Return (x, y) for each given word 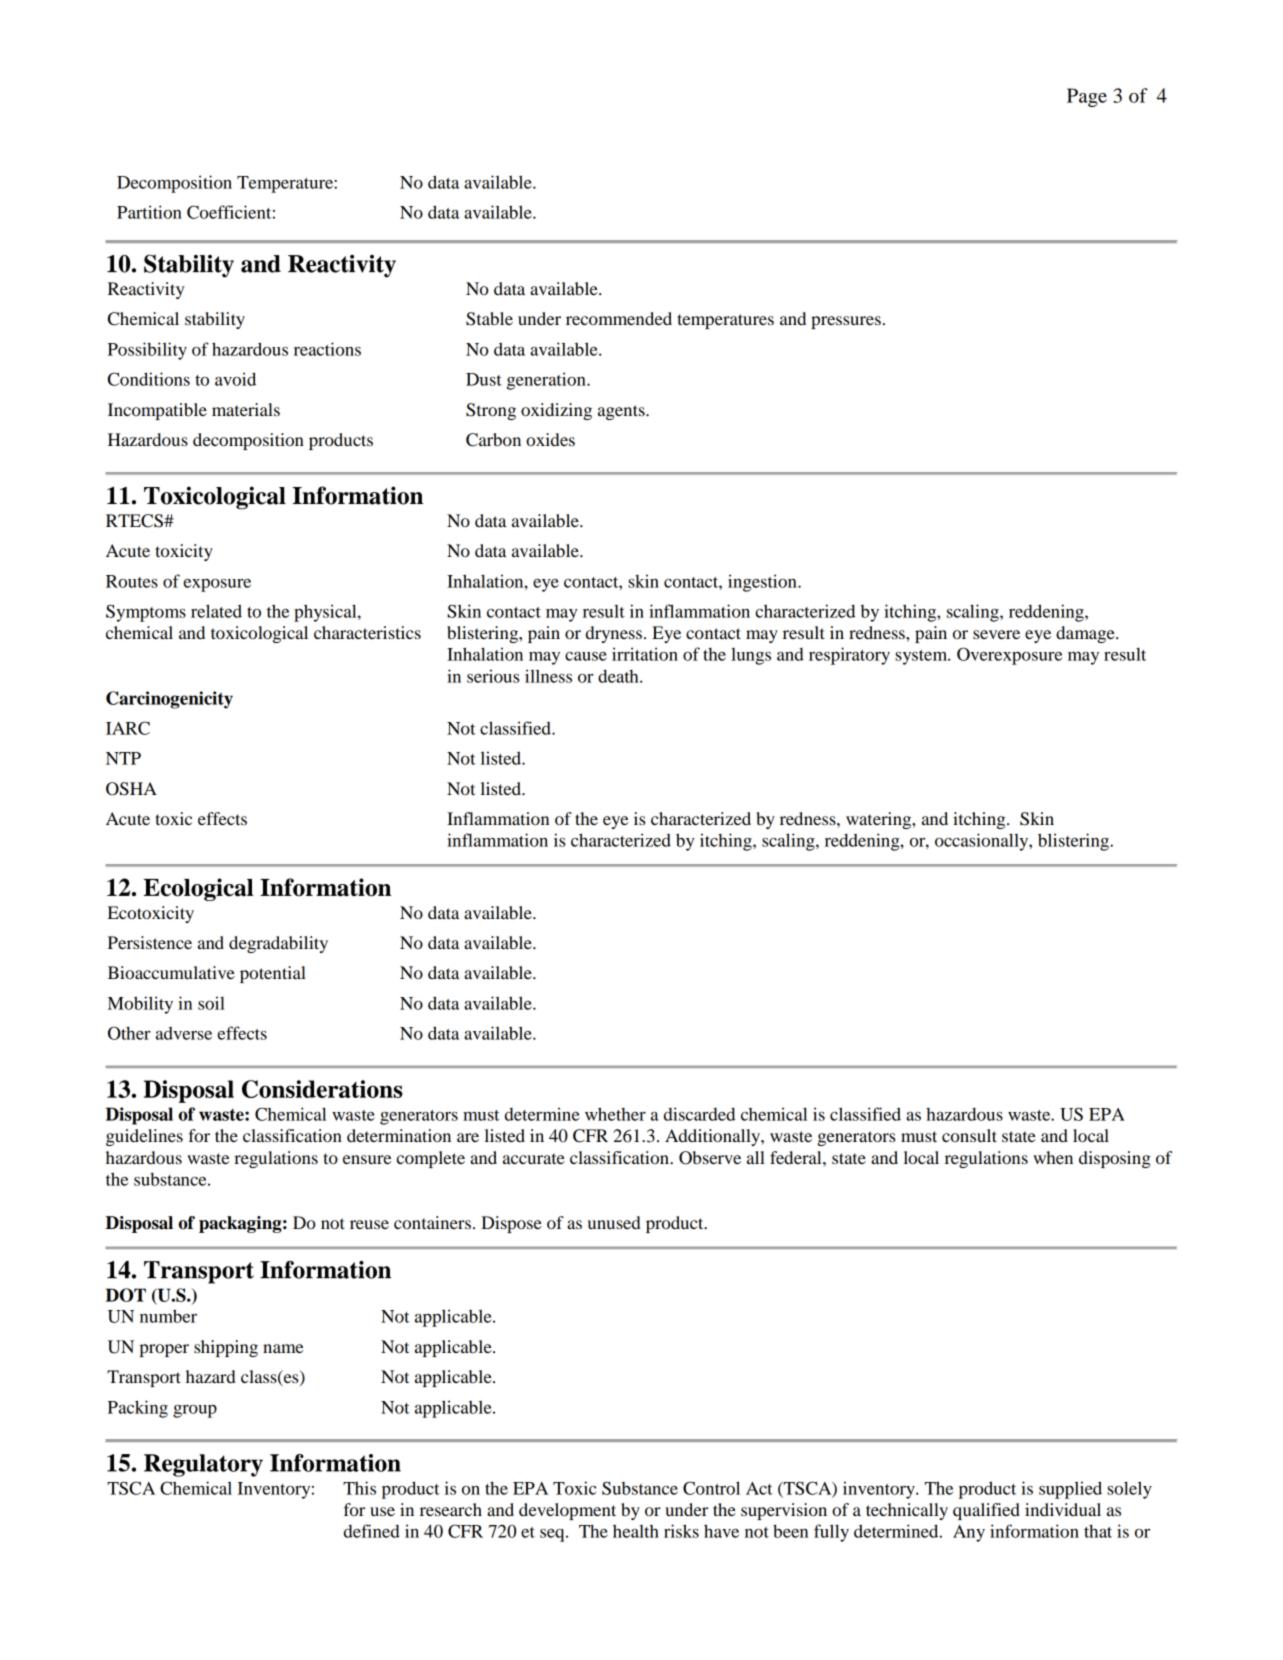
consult (969, 1135)
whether (615, 1114)
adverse (184, 1033)
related (216, 611)
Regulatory (203, 1465)
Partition (149, 212)
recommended (619, 318)
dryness (614, 634)
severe (996, 634)
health (636, 1531)
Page (1087, 97)
